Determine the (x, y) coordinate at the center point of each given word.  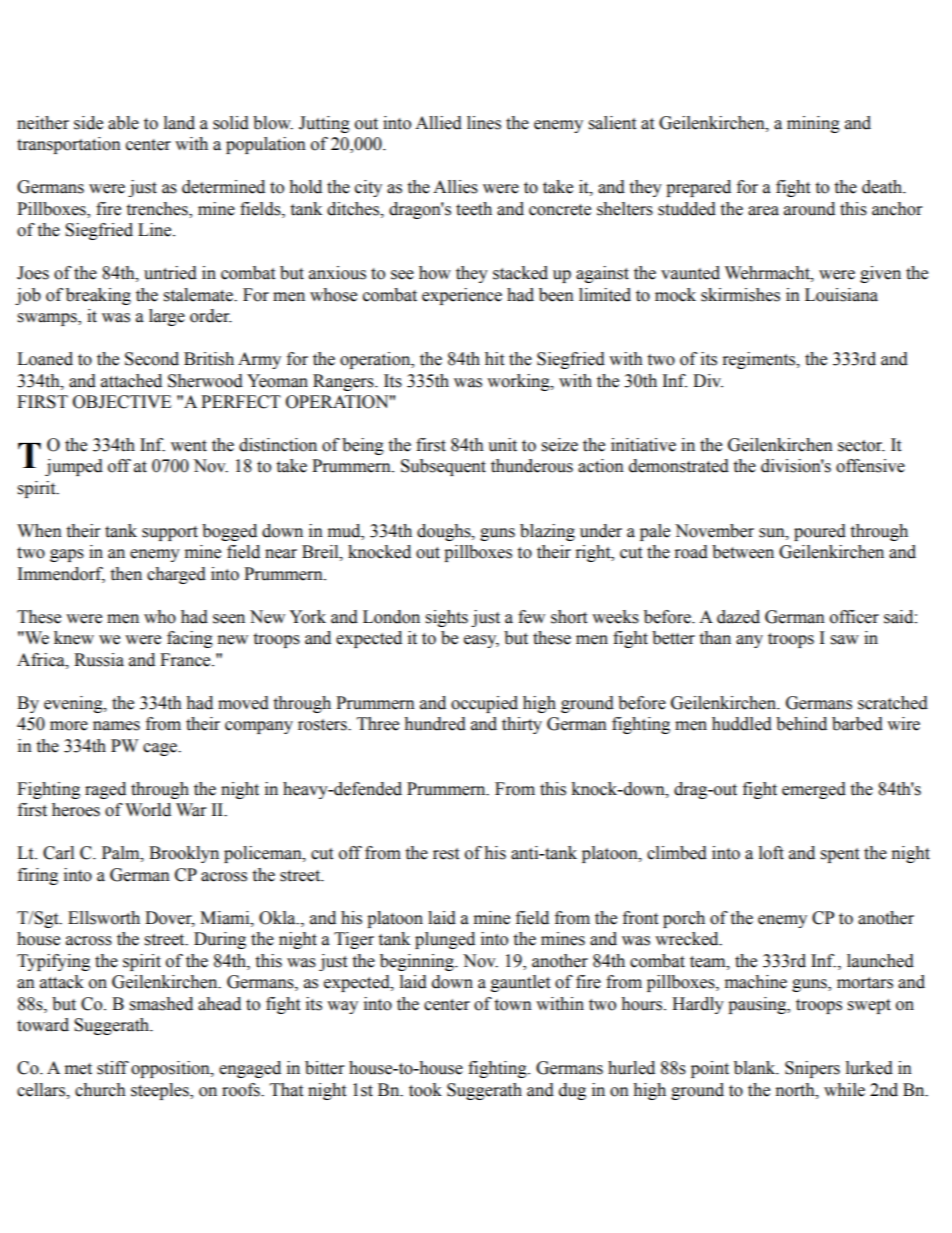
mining (813, 124)
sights (447, 618)
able (123, 123)
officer (854, 617)
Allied (438, 123)
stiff (113, 1068)
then (126, 574)
